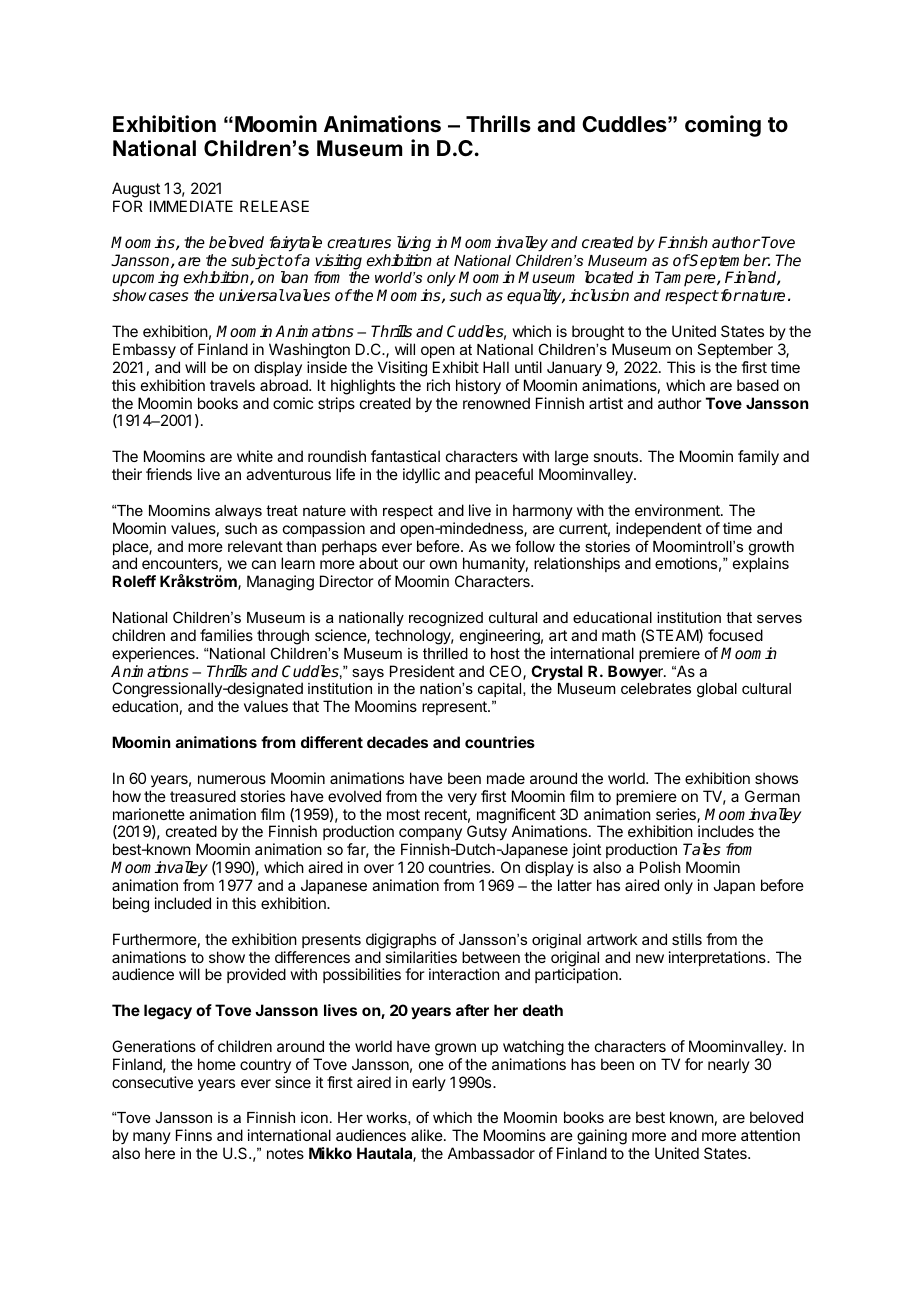  Describe the element at coordinates (191, 206) in the page. I see `IMMEDIATE` at that location.
